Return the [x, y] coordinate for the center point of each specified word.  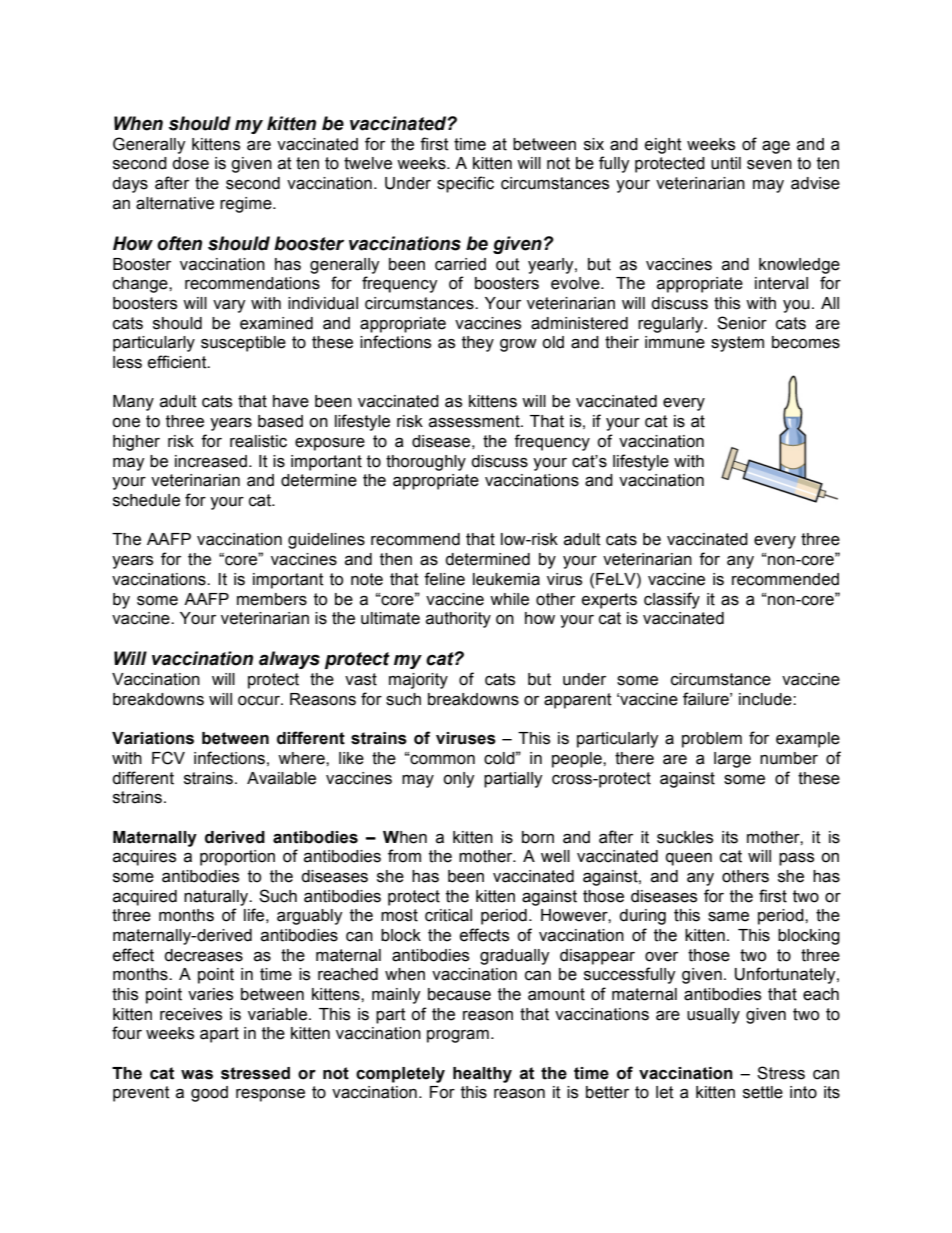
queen [689, 859]
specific [465, 184]
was [197, 1074]
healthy [482, 1075]
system [737, 344]
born [538, 837]
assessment [475, 421]
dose [190, 163]
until [726, 163]
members [272, 599]
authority [458, 620]
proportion [237, 858]
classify [672, 600]
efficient [178, 362]
